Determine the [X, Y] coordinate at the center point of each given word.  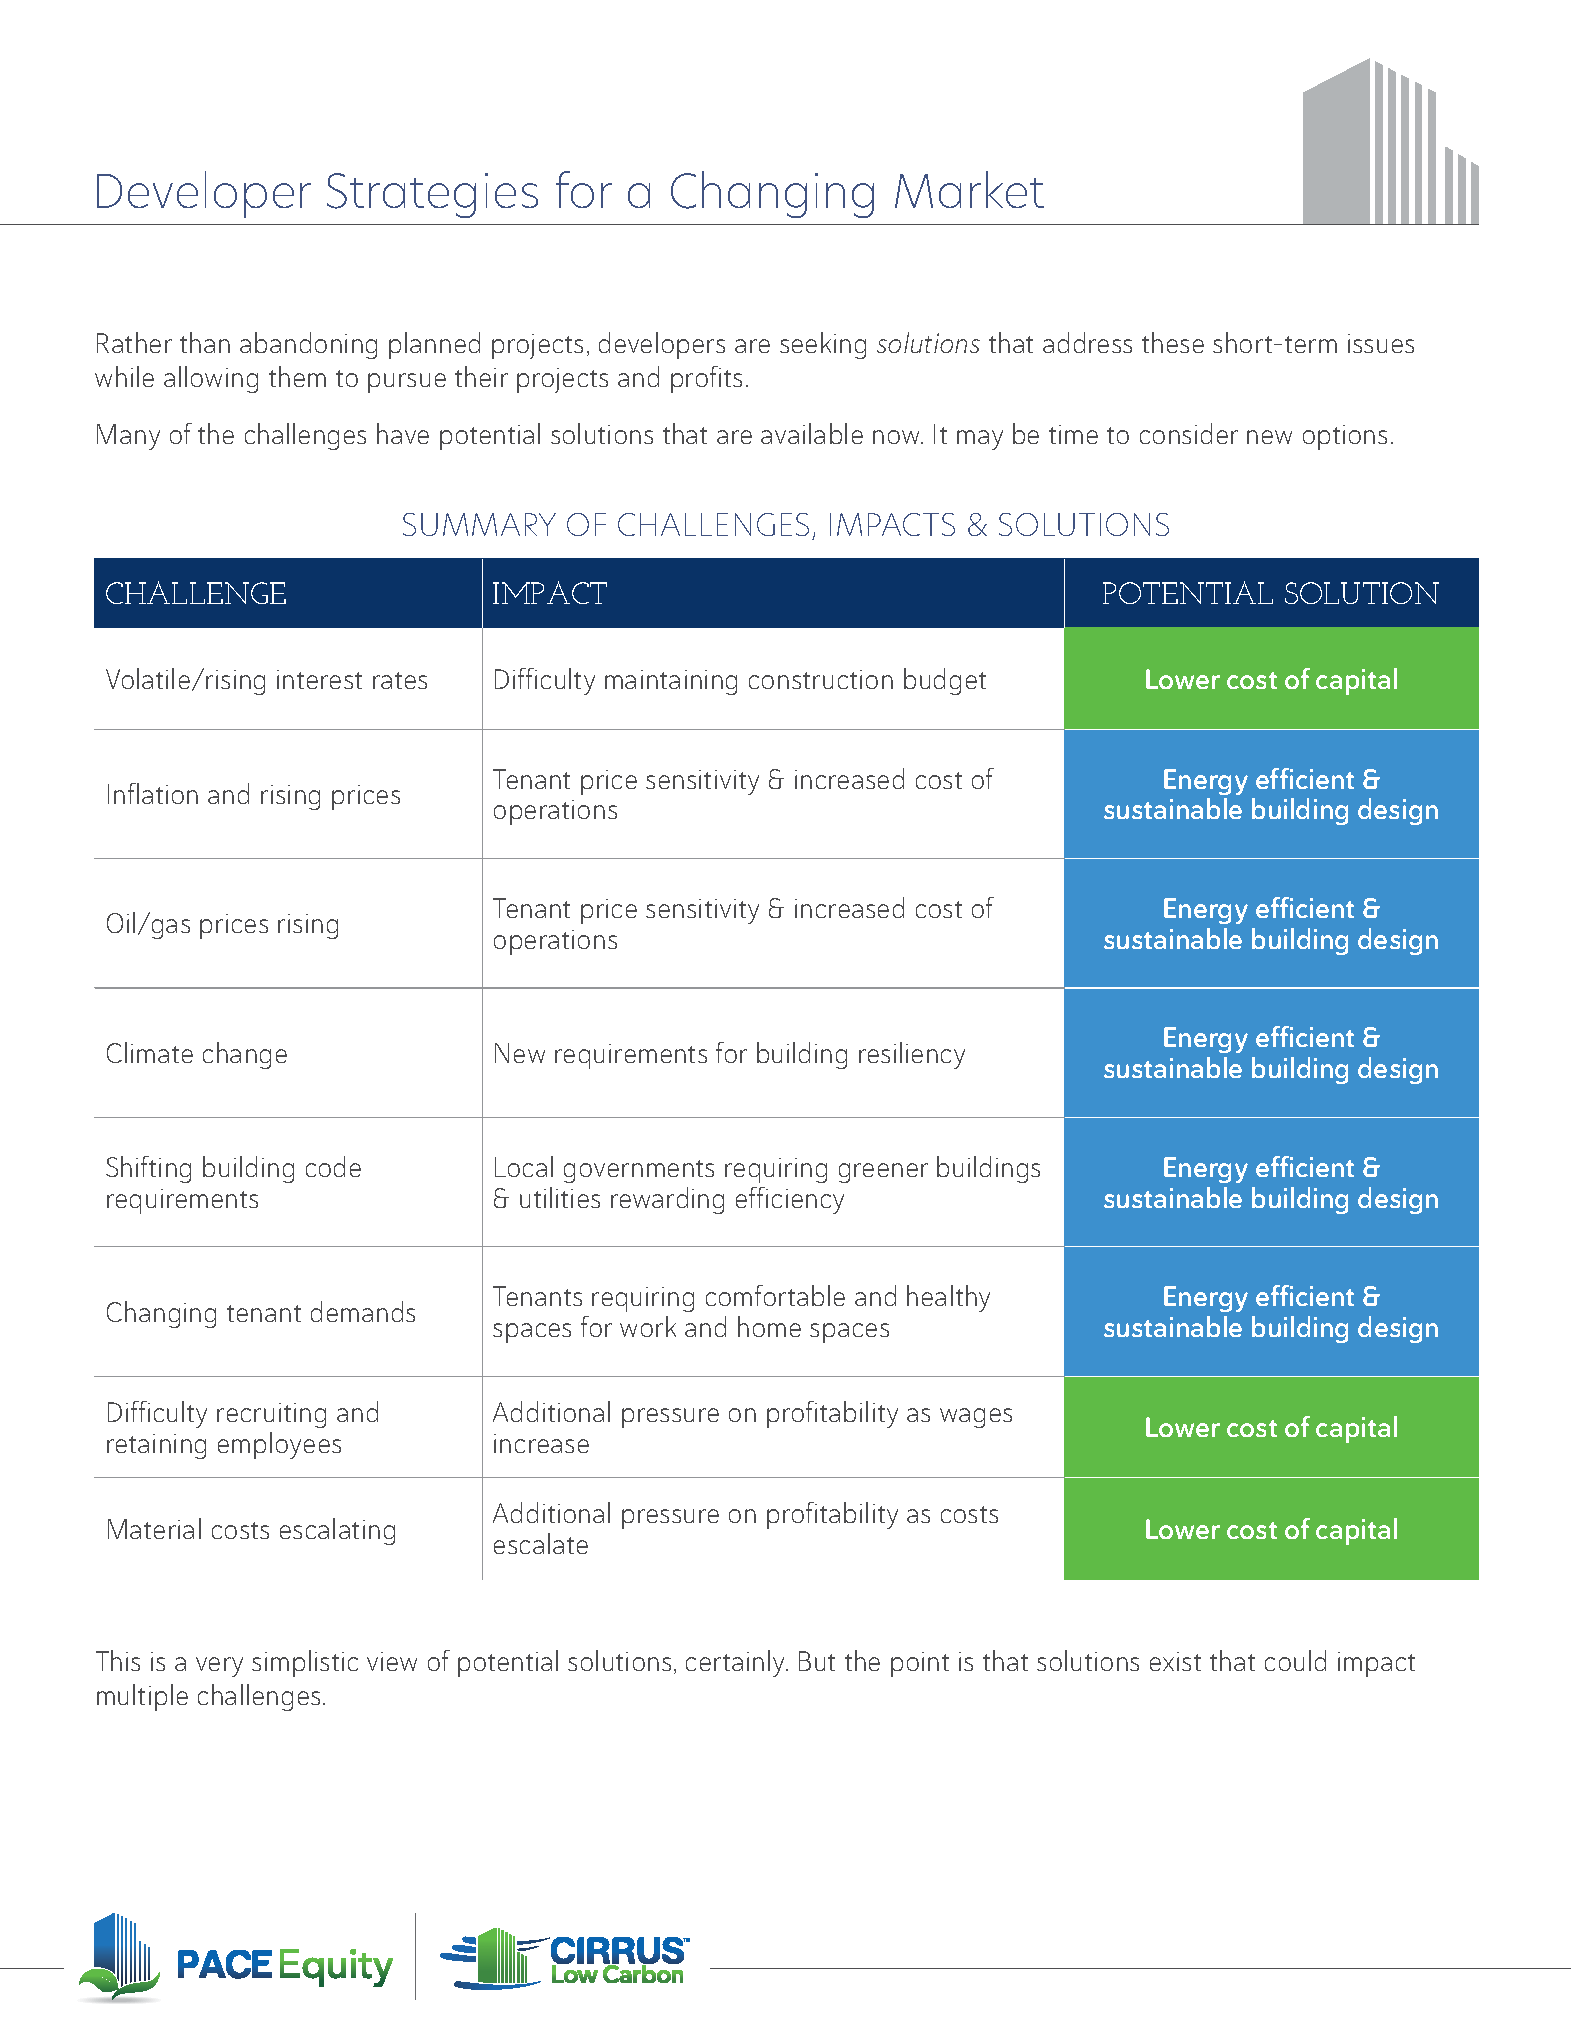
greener [883, 1173]
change [245, 1055]
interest [319, 679]
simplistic [305, 1663]
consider [1189, 433]
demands [363, 1311]
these [1173, 342]
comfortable [775, 1295]
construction [821, 679]
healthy [948, 1298]
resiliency [912, 1055]
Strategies [432, 195]
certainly [736, 1663]
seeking [823, 345]
